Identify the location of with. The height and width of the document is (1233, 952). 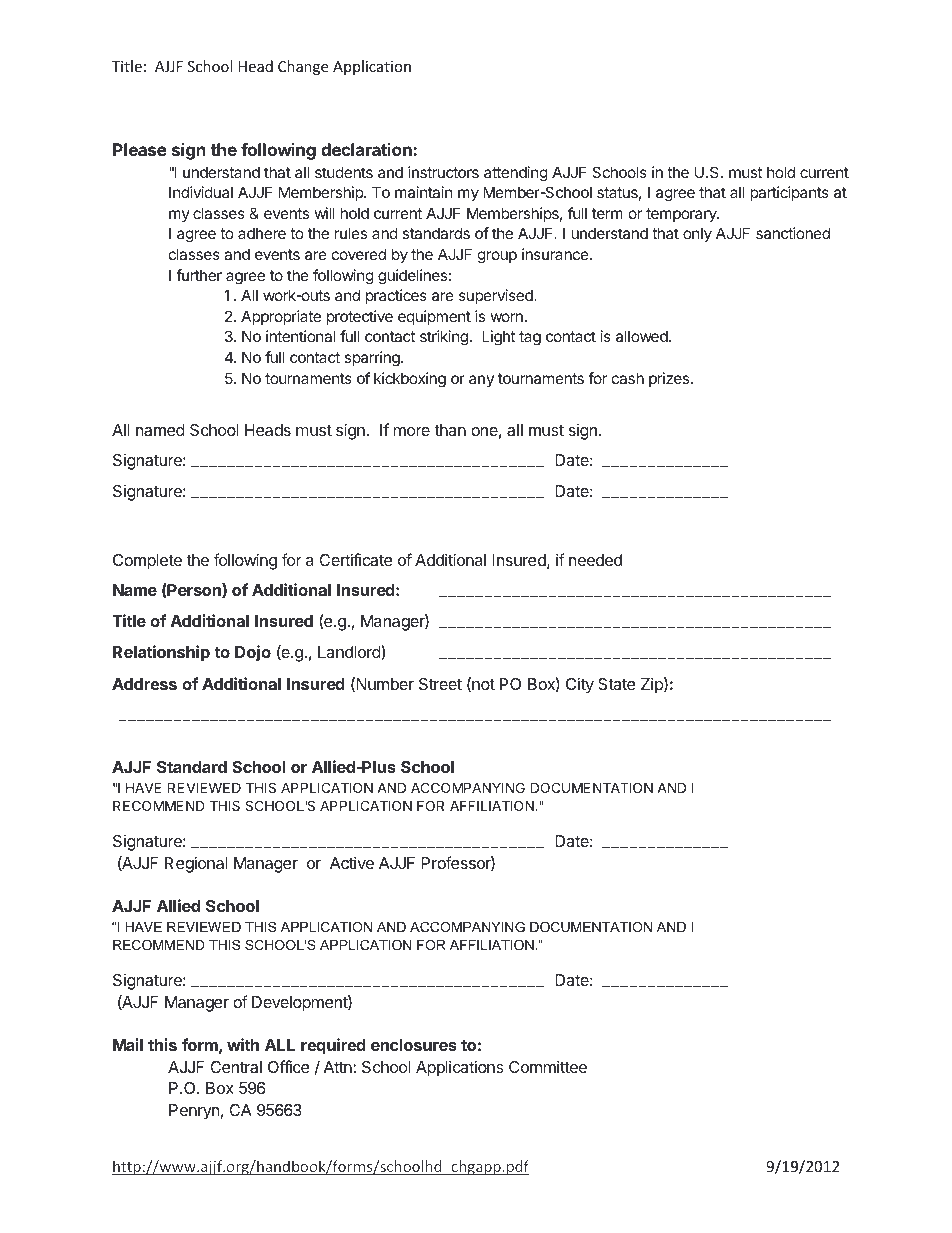
(243, 1044).
